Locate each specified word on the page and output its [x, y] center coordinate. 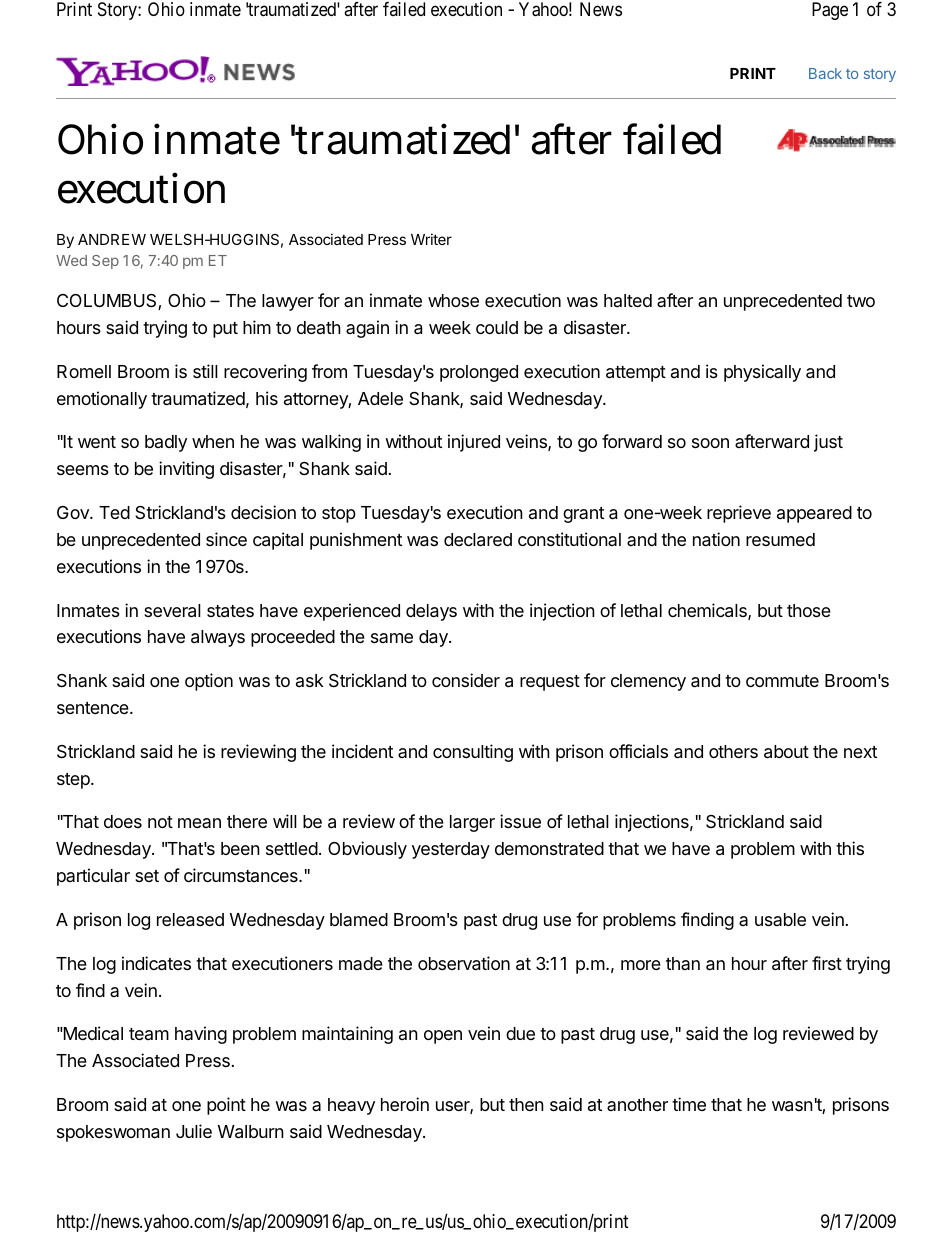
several [172, 611]
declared [478, 540]
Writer [431, 239]
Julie [194, 1131]
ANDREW [112, 239]
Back [825, 73]
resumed [780, 539]
